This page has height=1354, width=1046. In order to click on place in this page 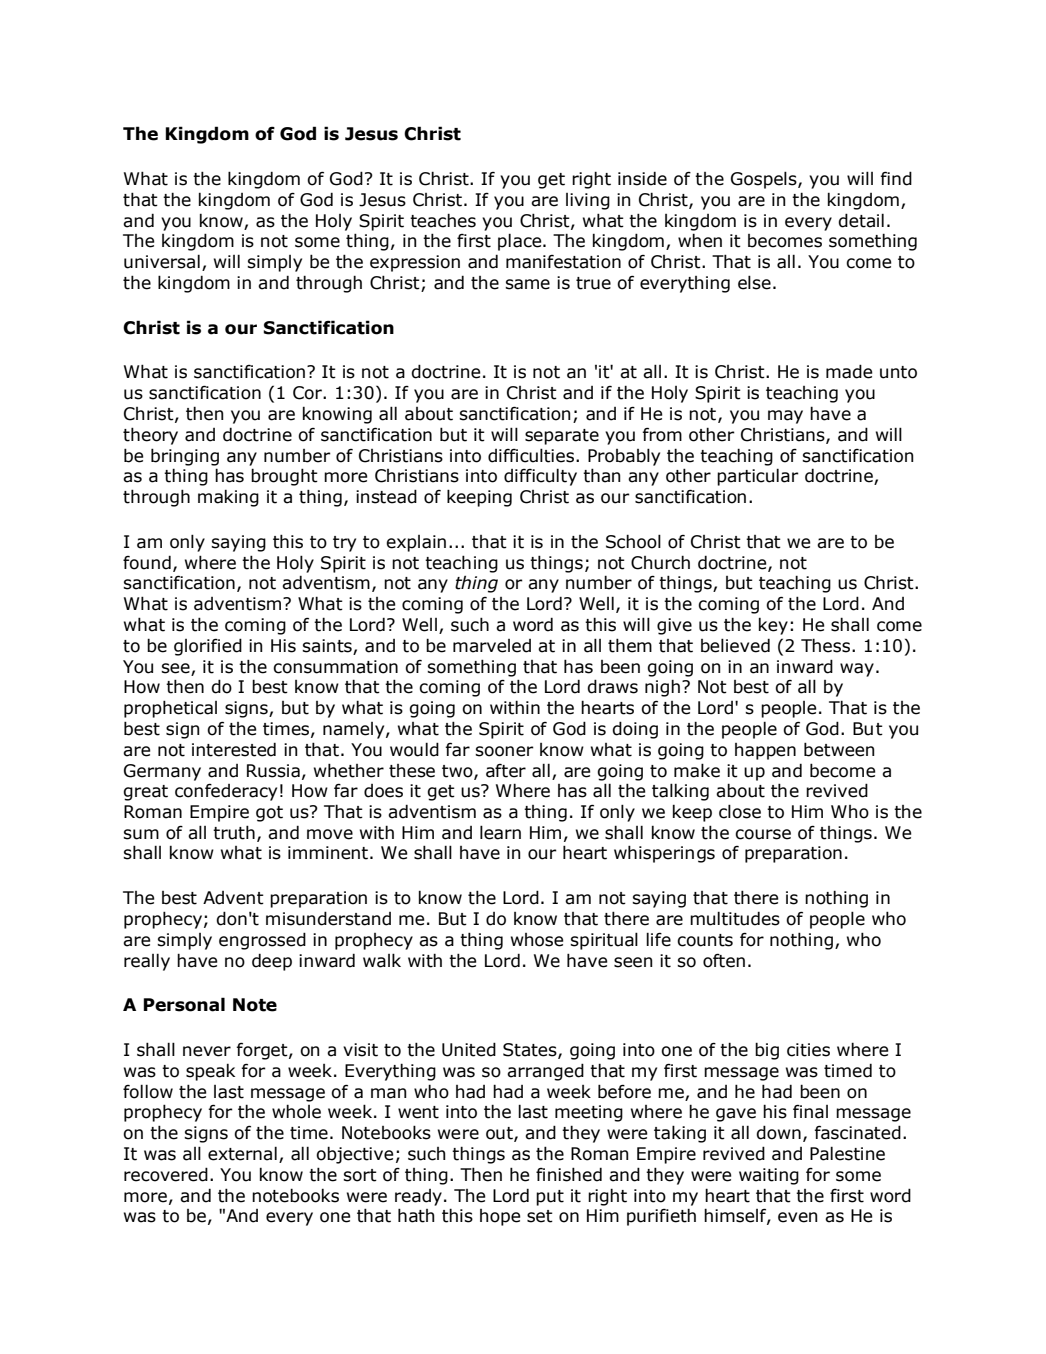, I will do `click(521, 242)`.
